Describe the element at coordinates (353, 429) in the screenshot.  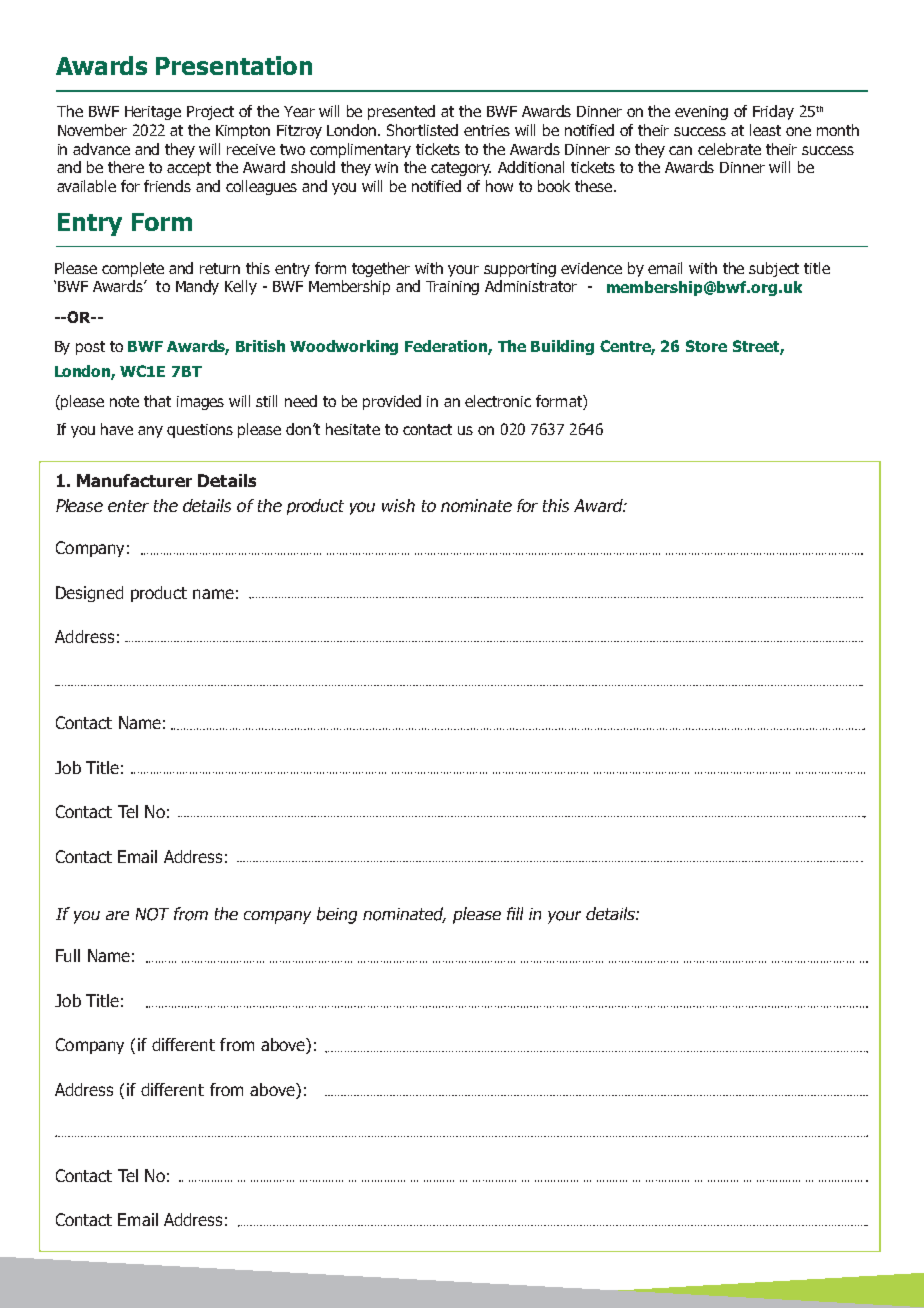
I see `hesitate` at that location.
